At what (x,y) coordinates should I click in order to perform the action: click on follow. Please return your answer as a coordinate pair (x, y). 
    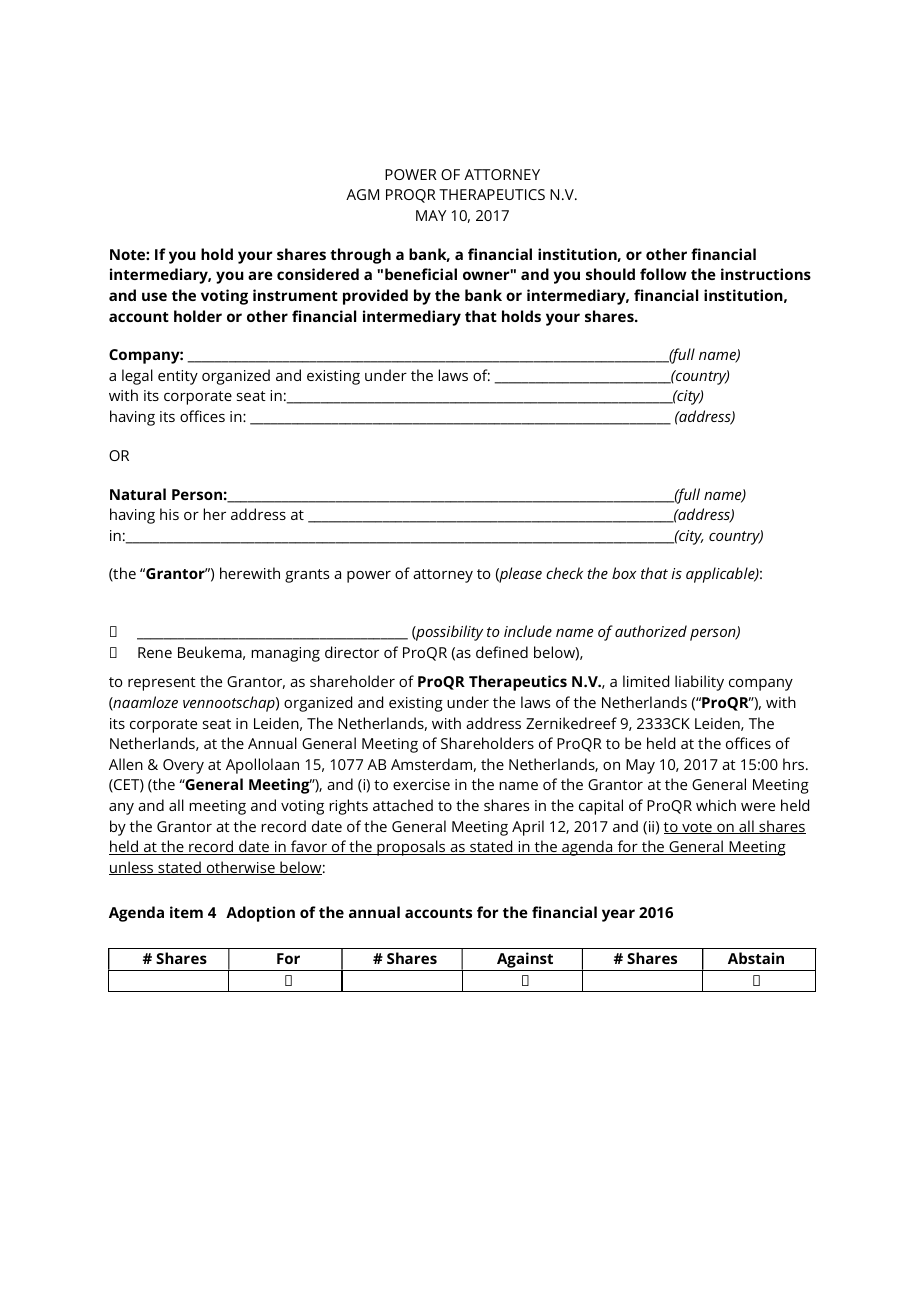
    Looking at the image, I should click on (663, 274).
